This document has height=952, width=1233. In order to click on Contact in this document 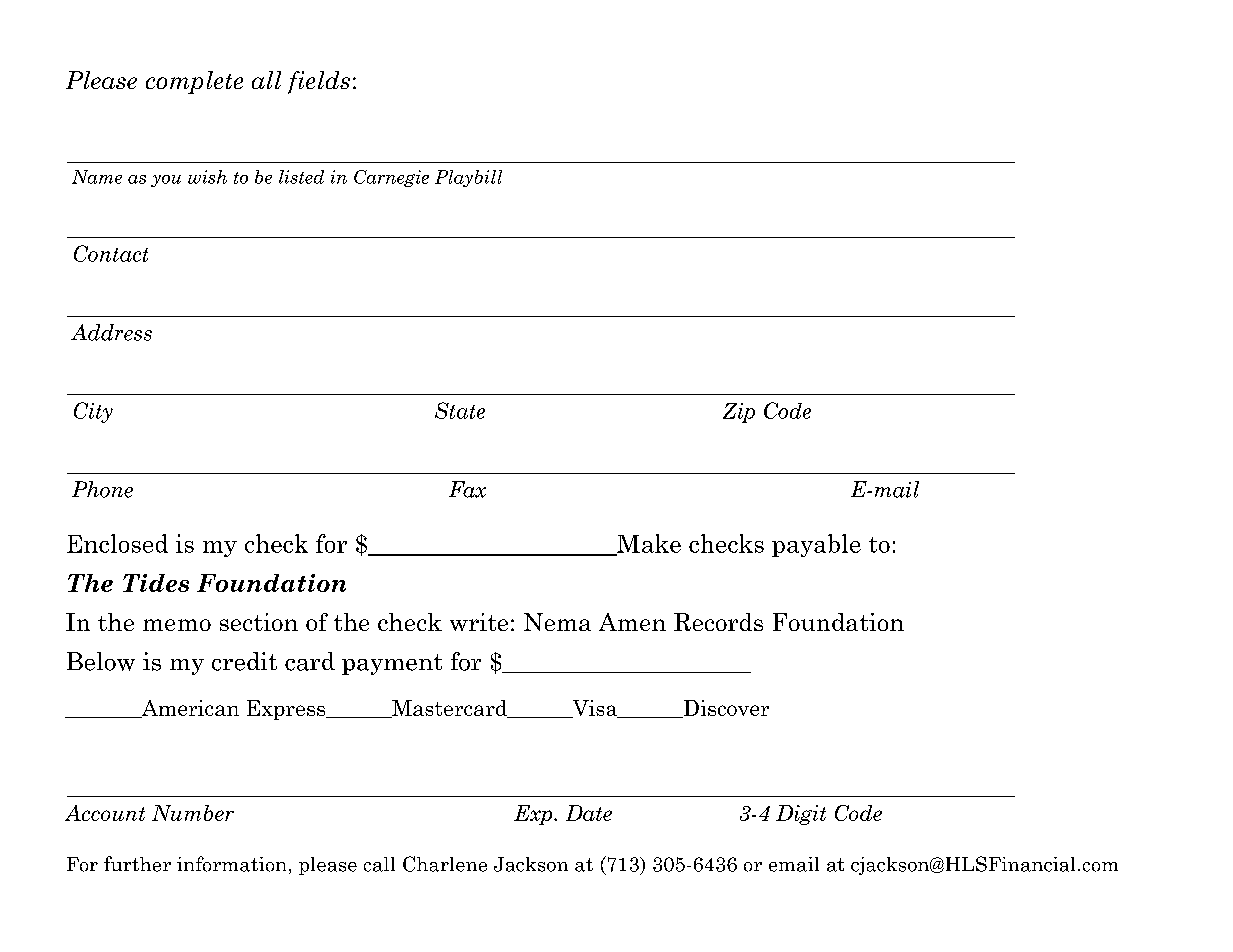, I will do `click(111, 253)`.
